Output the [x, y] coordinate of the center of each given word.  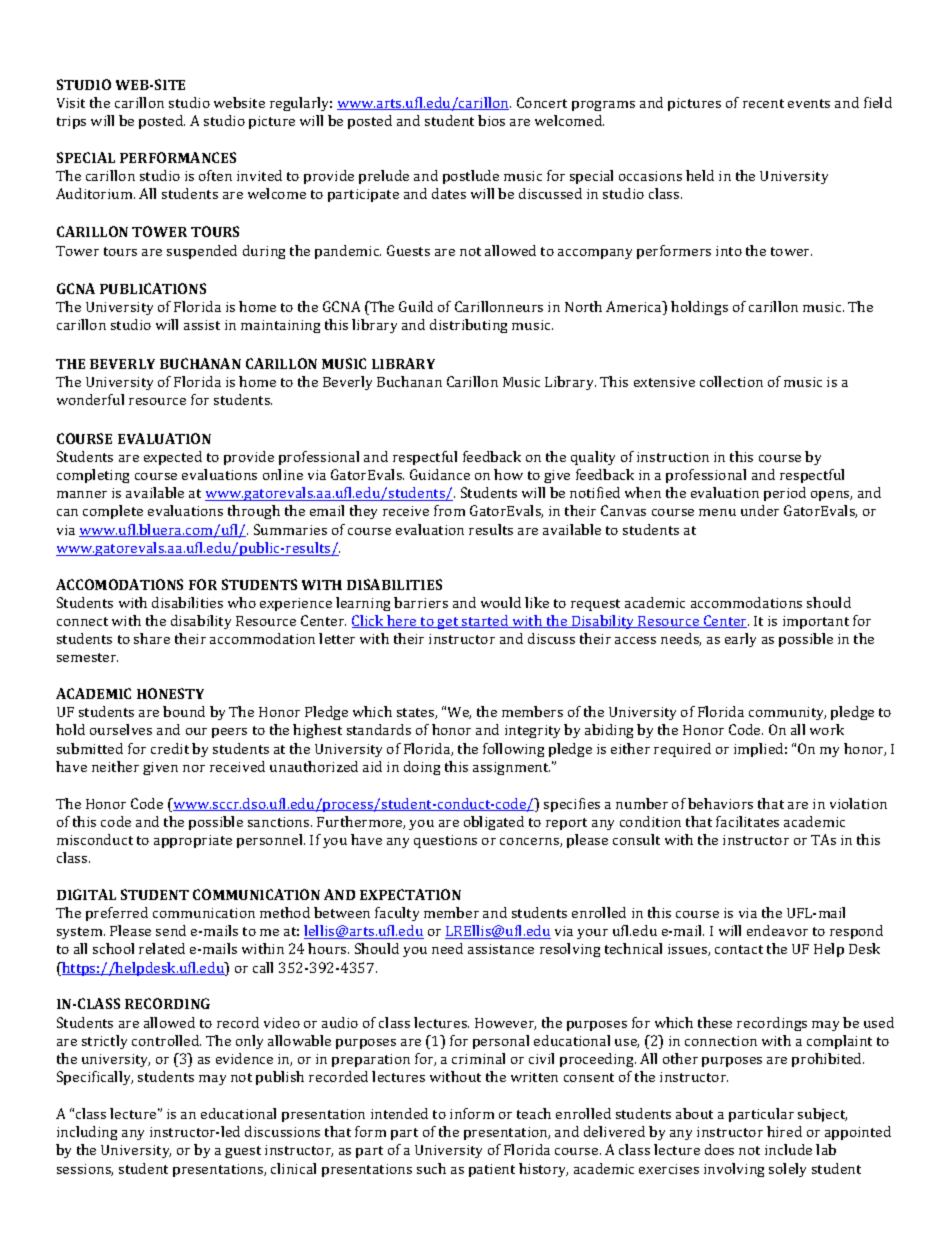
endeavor [777, 930]
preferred [117, 914]
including [87, 1133]
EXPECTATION [410, 894]
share [152, 638]
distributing [468, 326]
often [215, 175]
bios [491, 120]
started [485, 621]
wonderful [90, 399]
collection [731, 381]
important [816, 622]
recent [763, 103]
